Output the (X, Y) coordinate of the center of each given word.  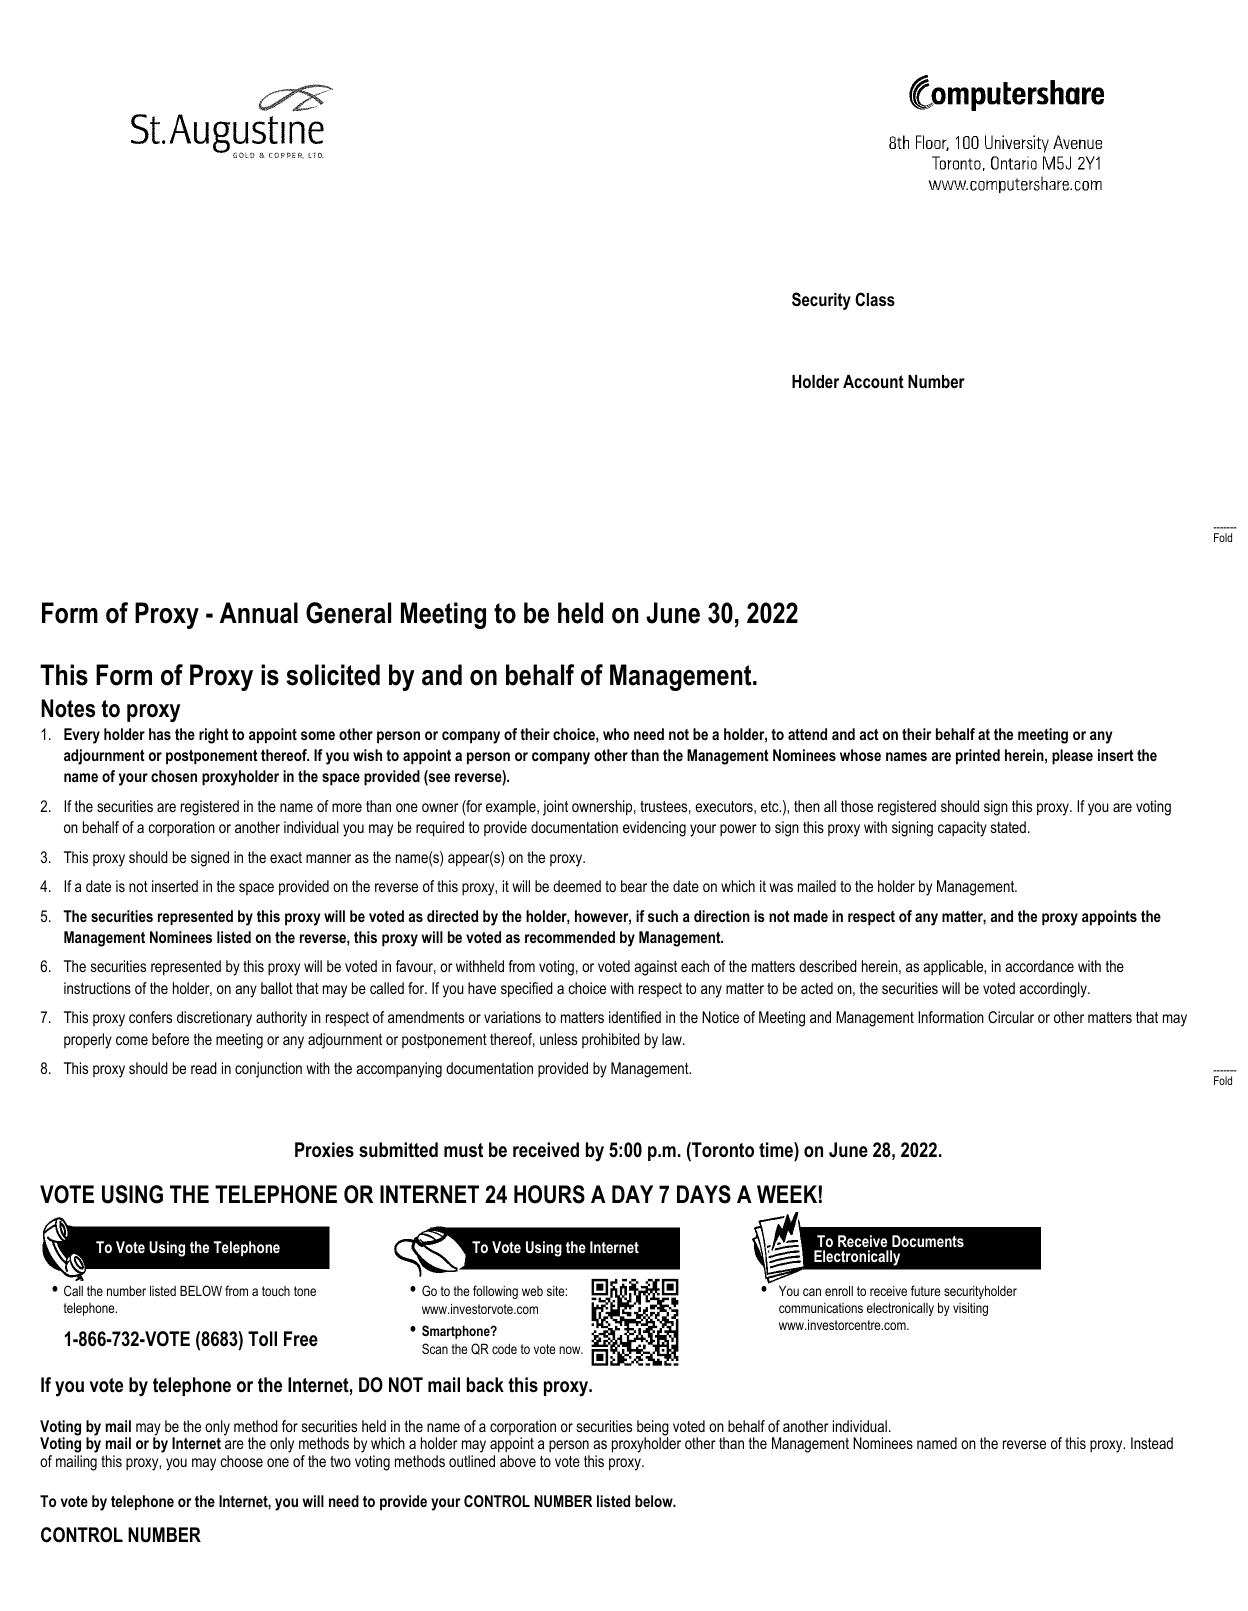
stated (1008, 827)
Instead (1152, 1443)
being (653, 1429)
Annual (259, 613)
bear (634, 886)
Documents (928, 1241)
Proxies (324, 1150)
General (348, 613)
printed (978, 757)
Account (873, 381)
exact (286, 857)
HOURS (549, 1194)
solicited (333, 675)
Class (875, 299)
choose (241, 1461)
